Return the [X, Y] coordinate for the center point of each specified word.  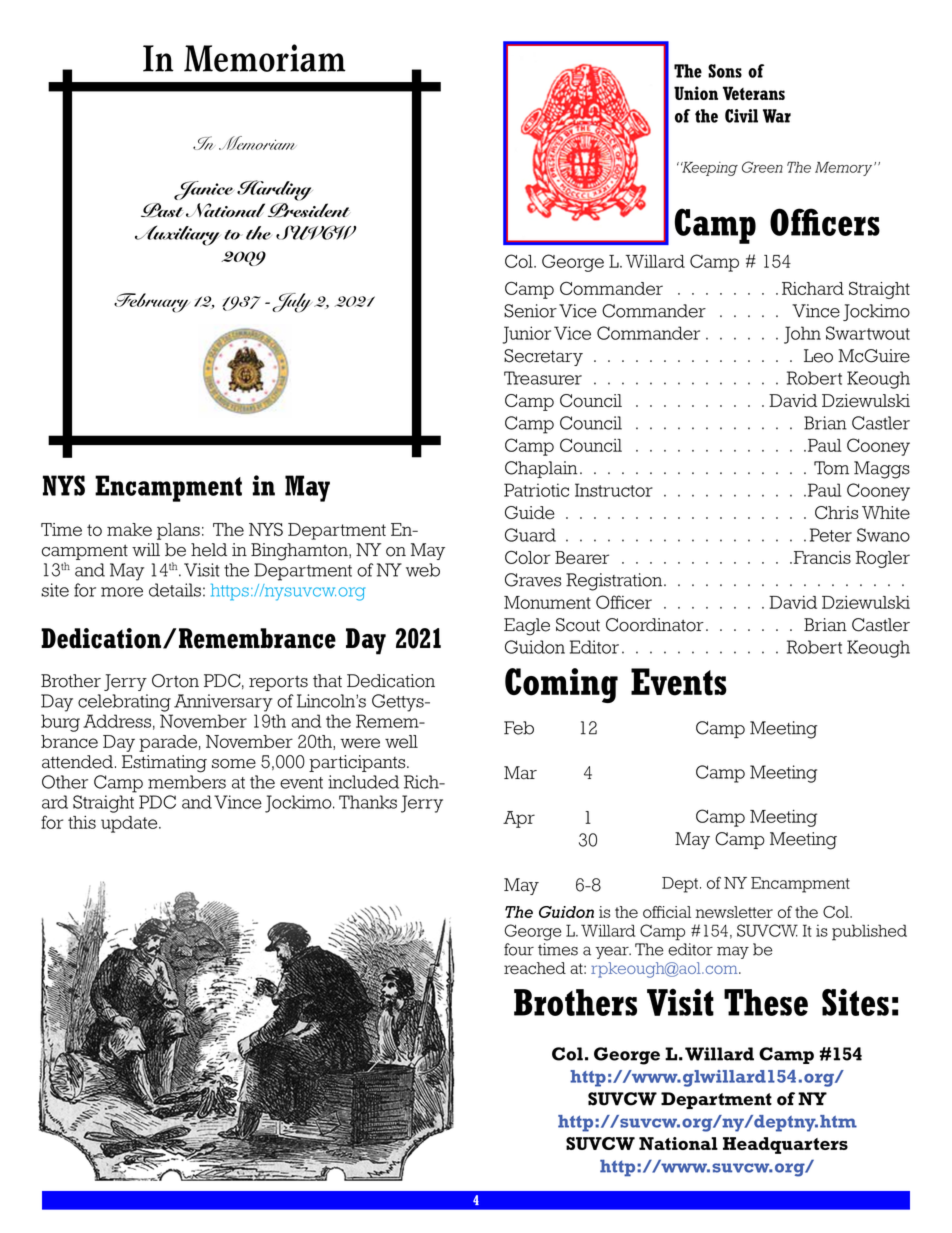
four [519, 949]
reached [535, 968]
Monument [547, 602]
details [175, 590]
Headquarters [785, 1145]
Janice [203, 190]
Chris [836, 512]
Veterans [754, 93]
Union [696, 93]
